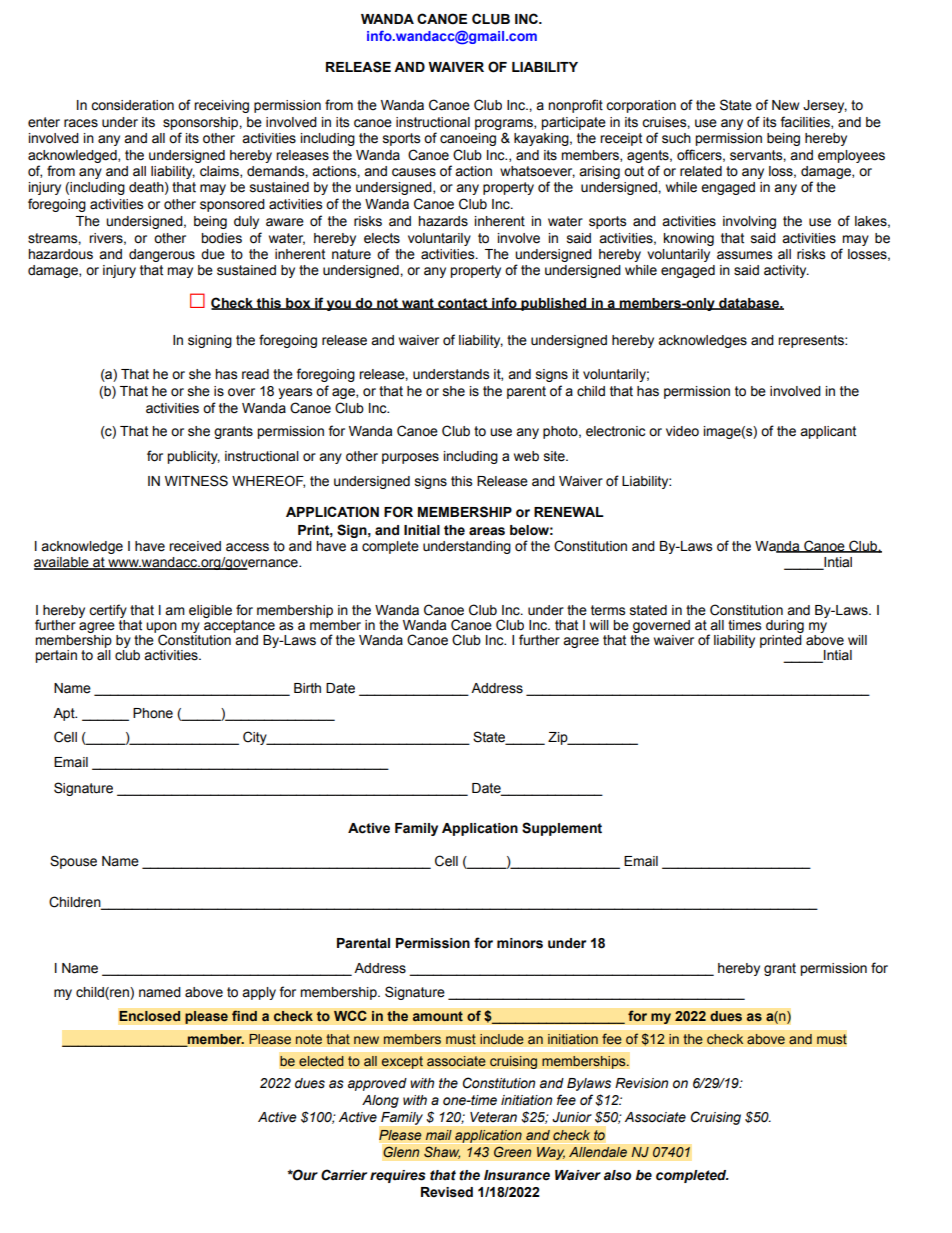  I want to click on facilities, so click(806, 122).
